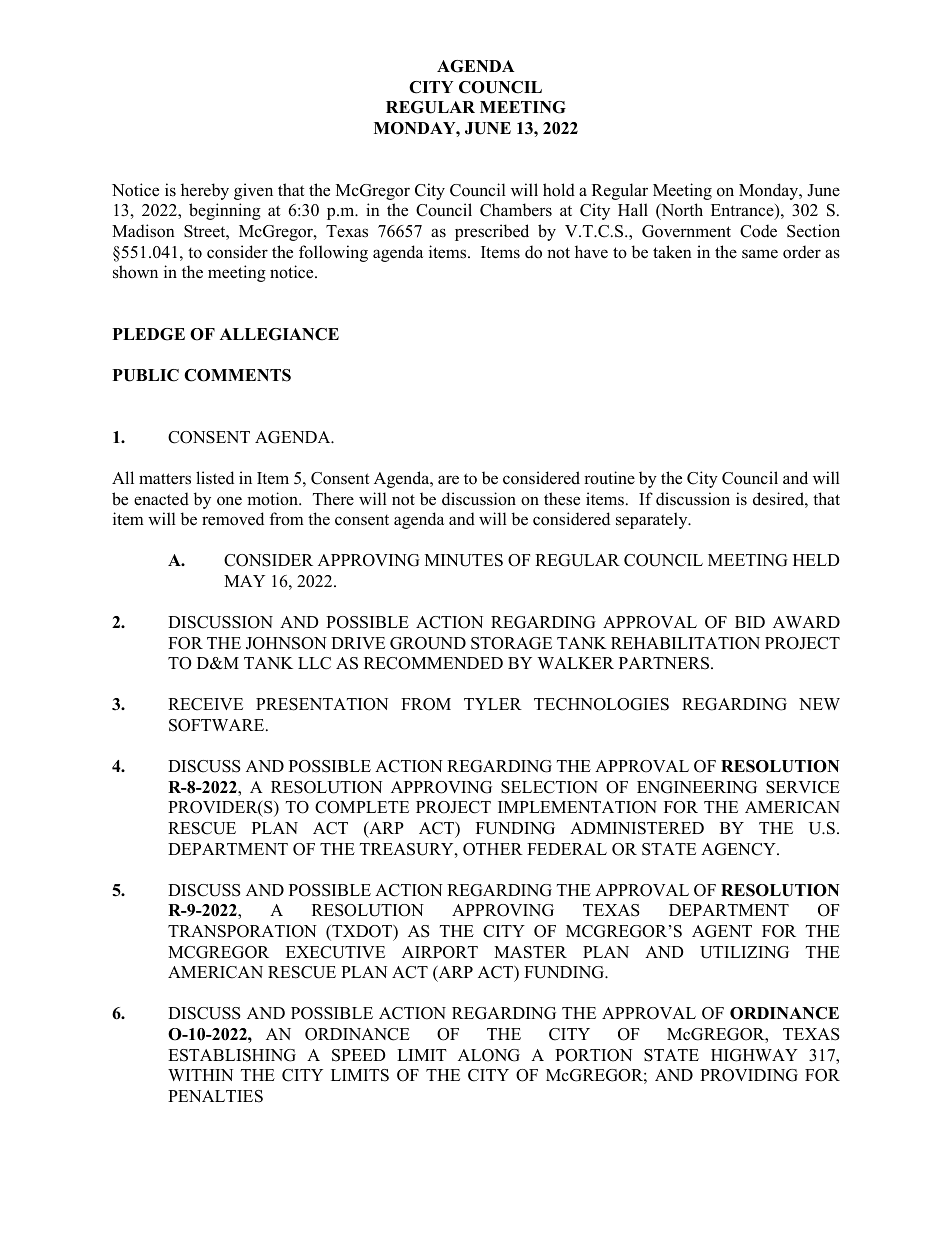  What do you see at coordinates (722, 931) in the image?
I see `AGENT` at bounding box center [722, 931].
